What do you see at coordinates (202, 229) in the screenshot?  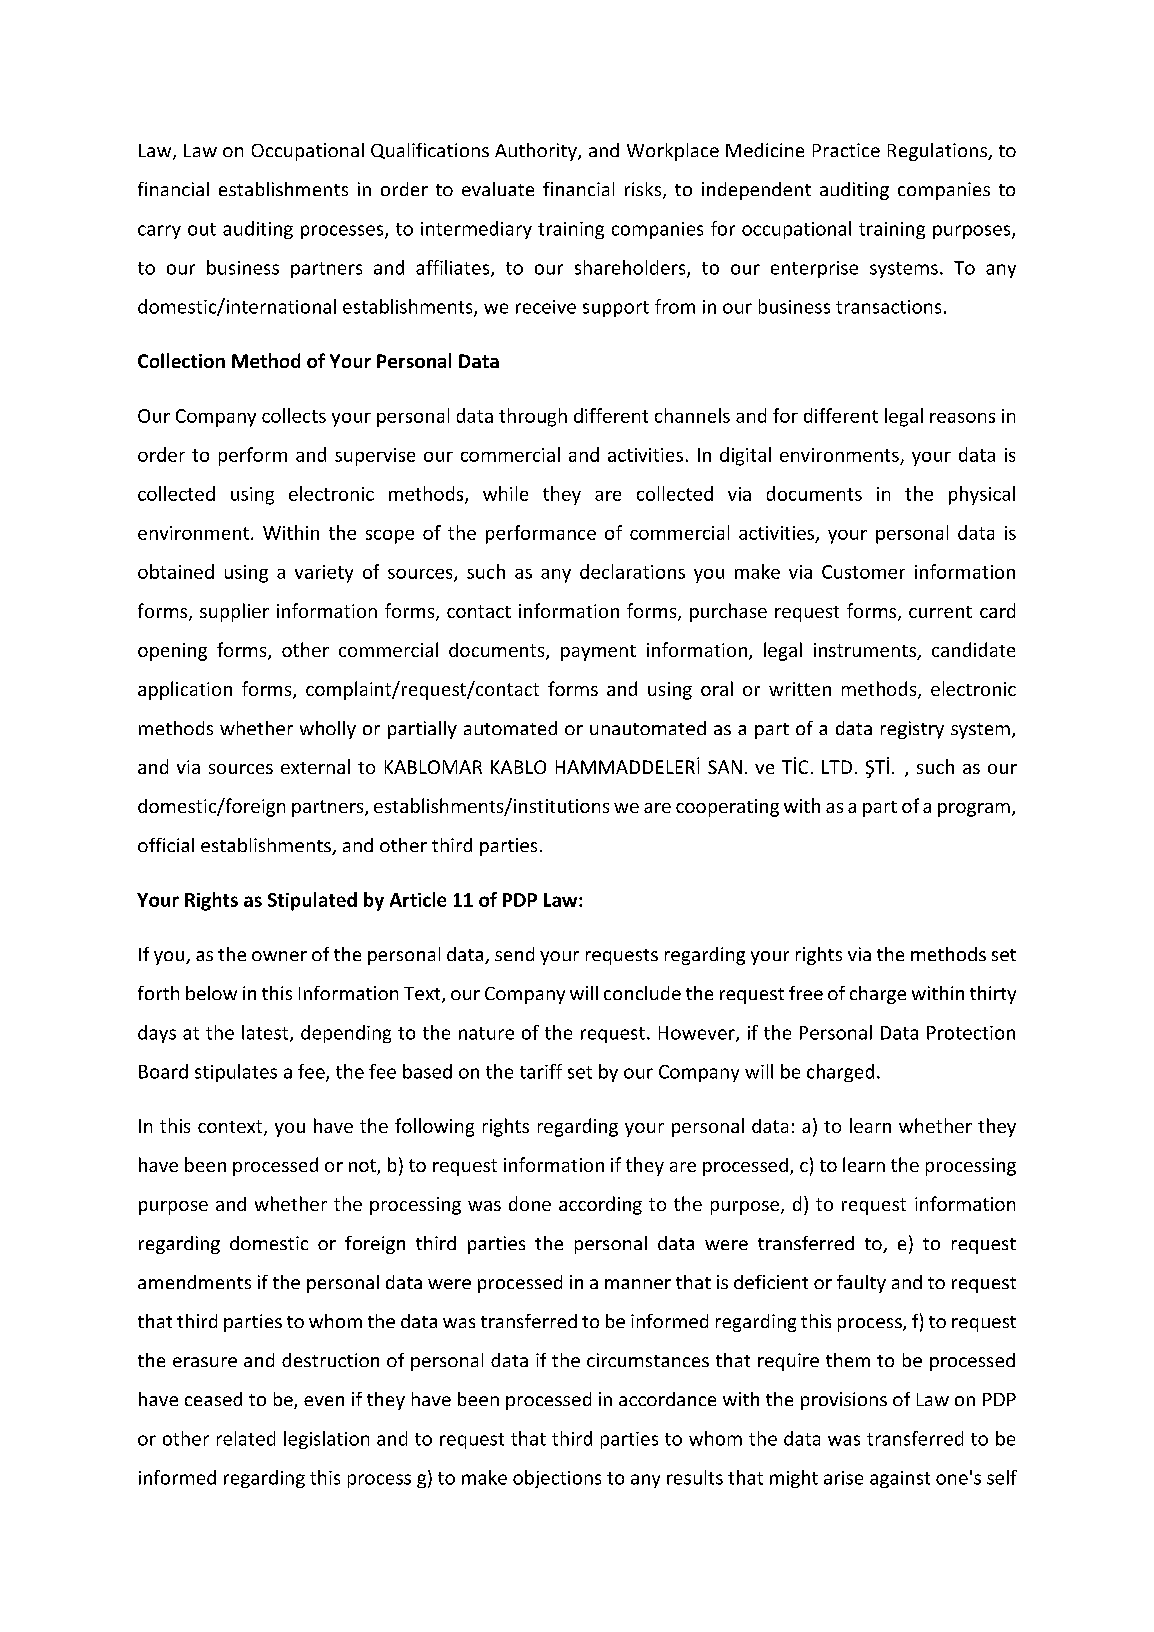 I see `out` at bounding box center [202, 229].
